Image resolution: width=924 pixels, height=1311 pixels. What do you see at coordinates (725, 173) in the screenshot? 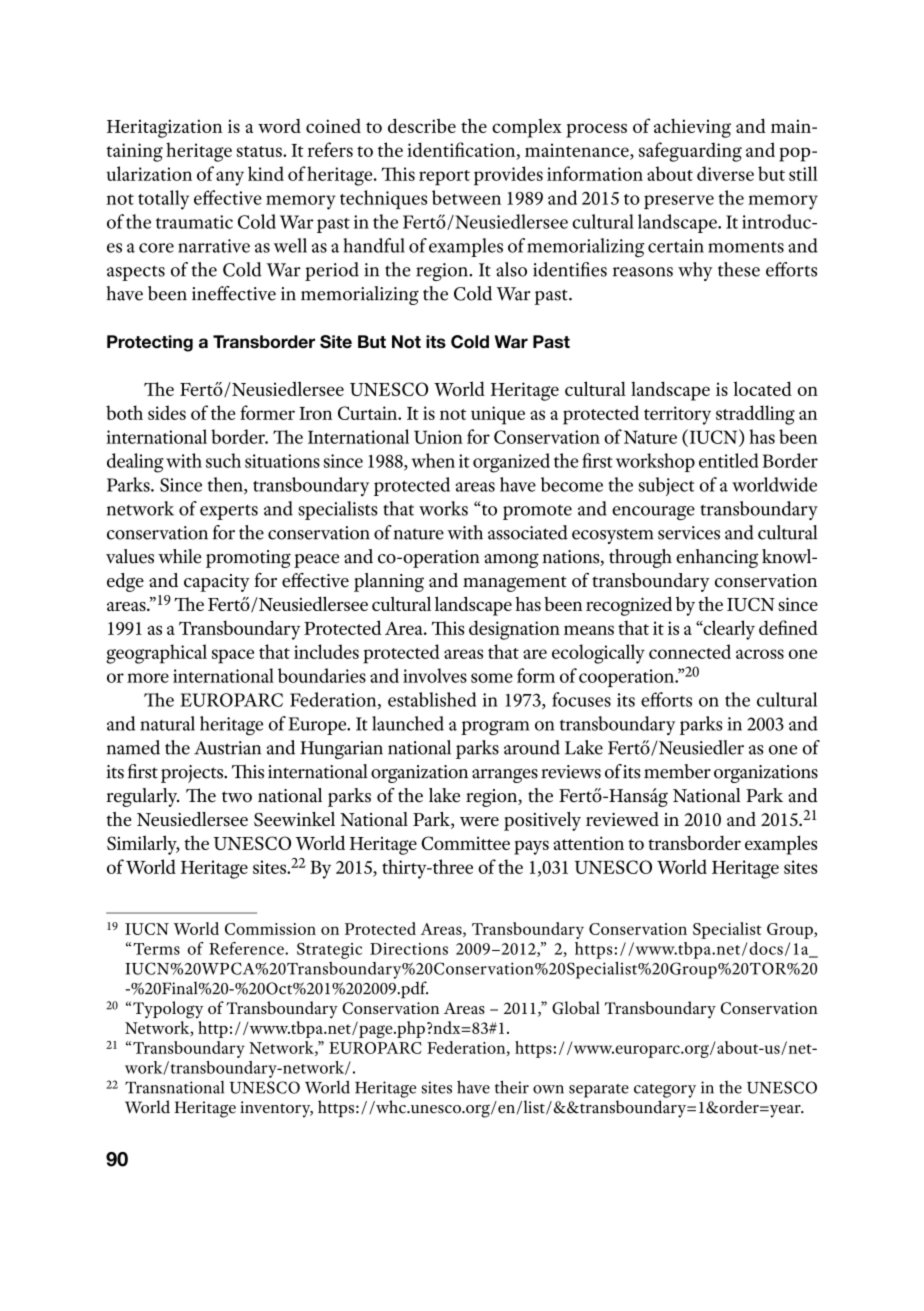
I see `diverse` at bounding box center [725, 173].
